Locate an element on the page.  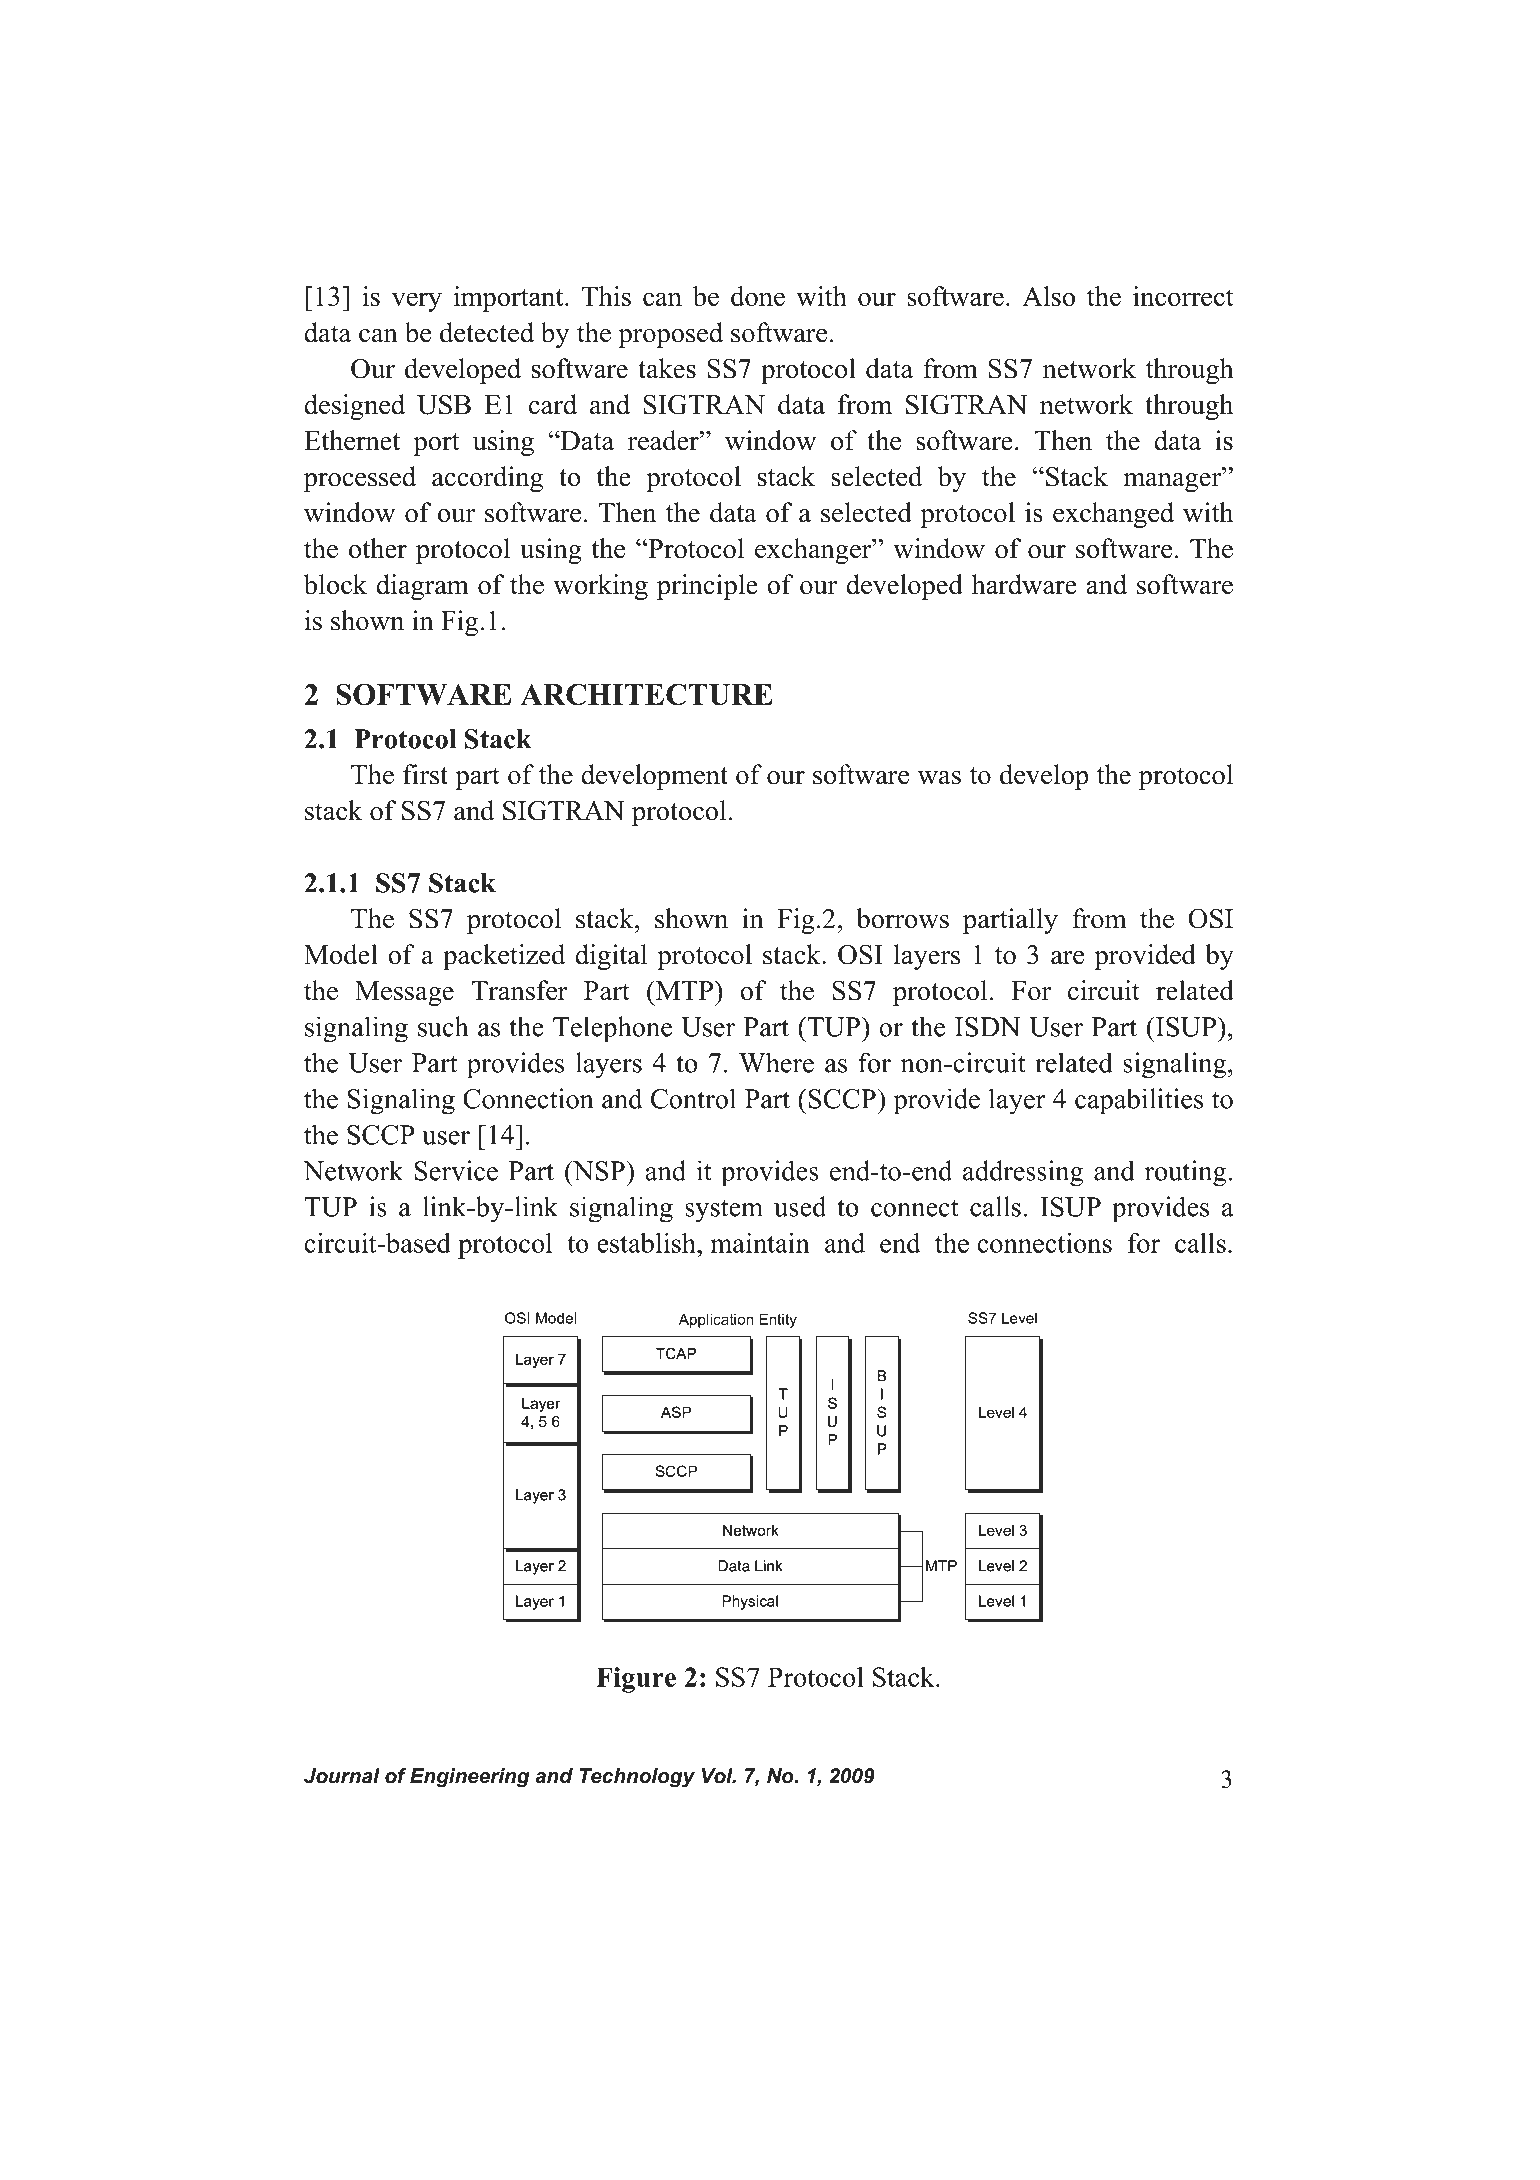
capabilities is located at coordinates (1139, 1101).
